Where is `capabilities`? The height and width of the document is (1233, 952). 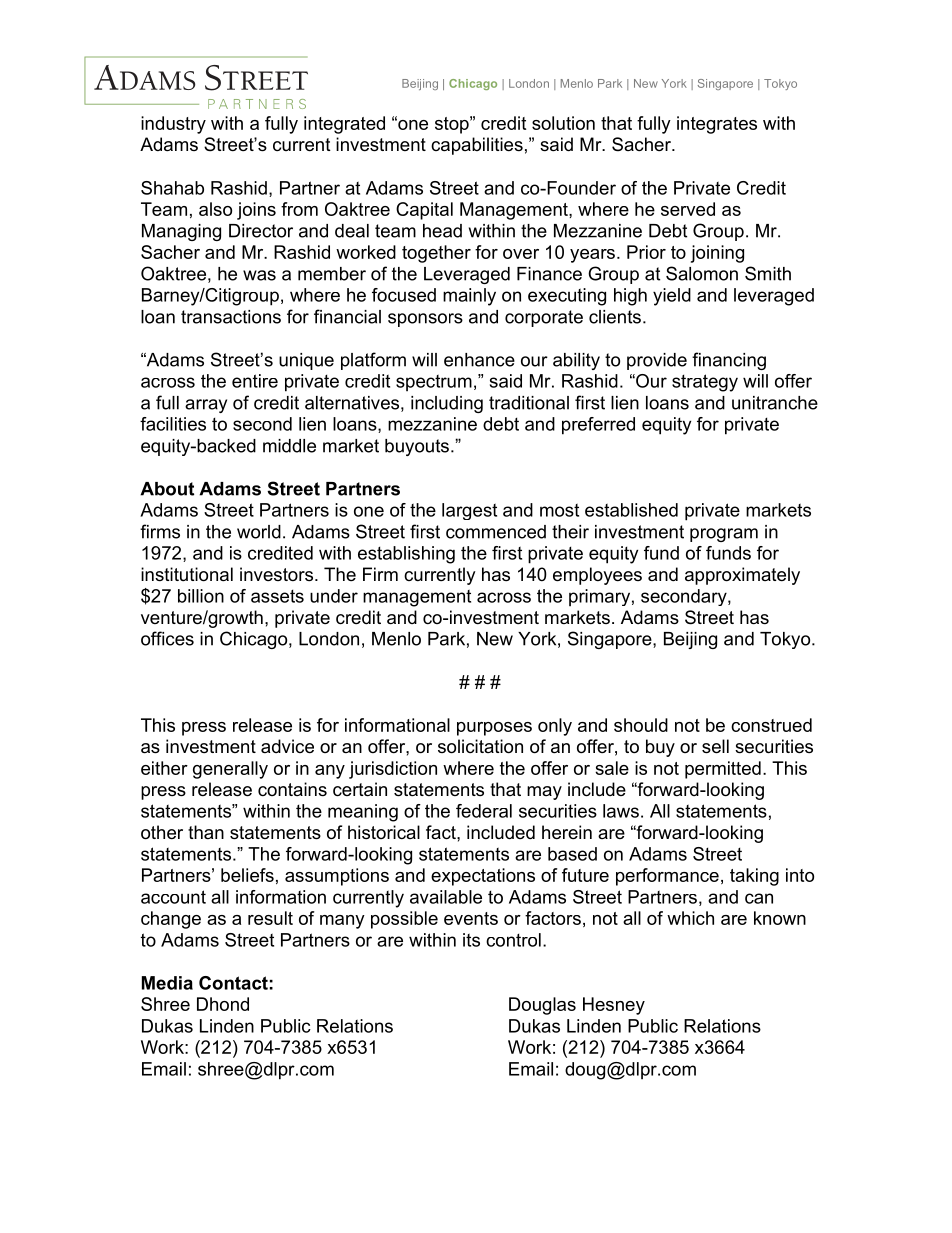 capabilities is located at coordinates (477, 146).
